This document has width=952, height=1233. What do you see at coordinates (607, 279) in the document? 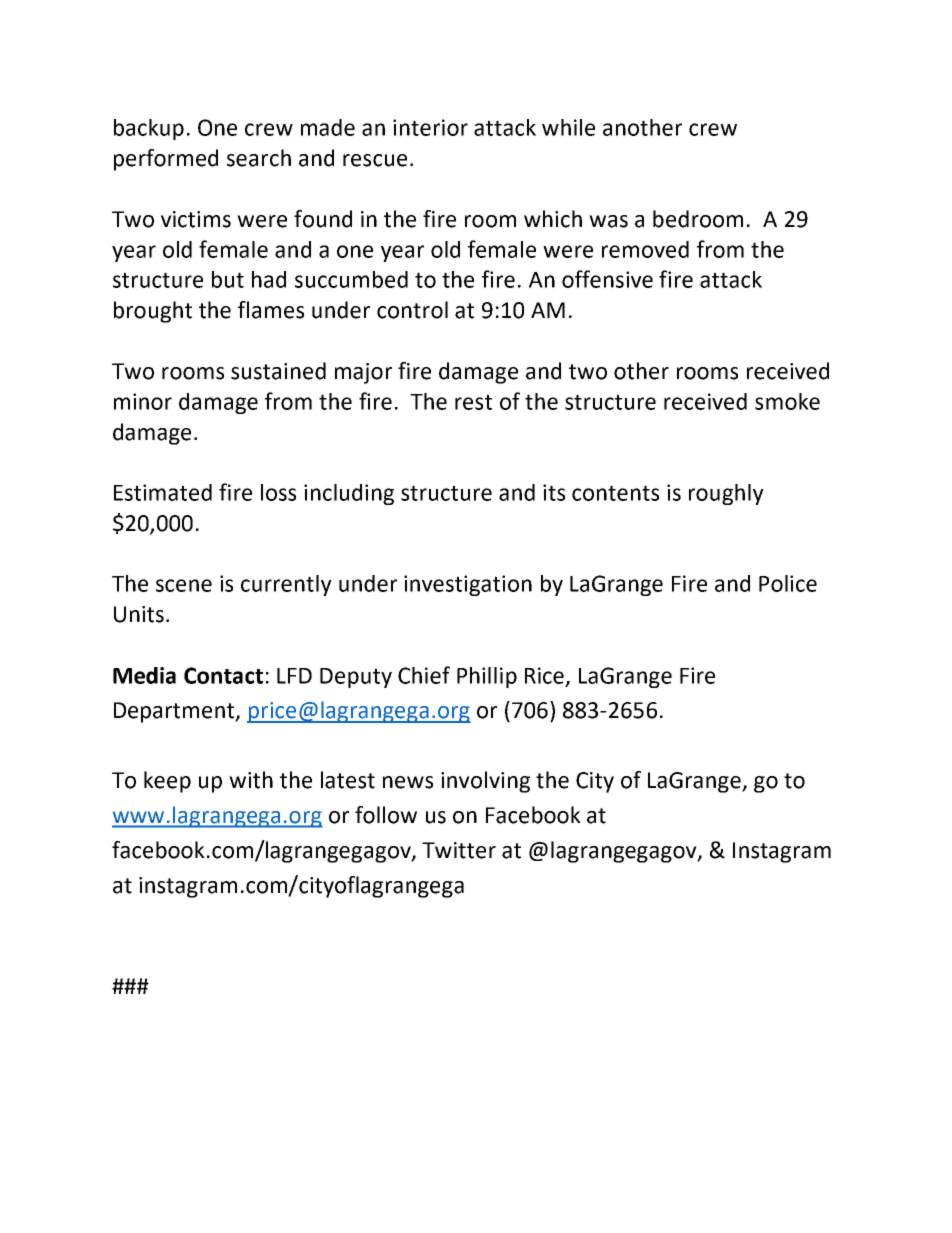
I see `offensive` at bounding box center [607, 279].
